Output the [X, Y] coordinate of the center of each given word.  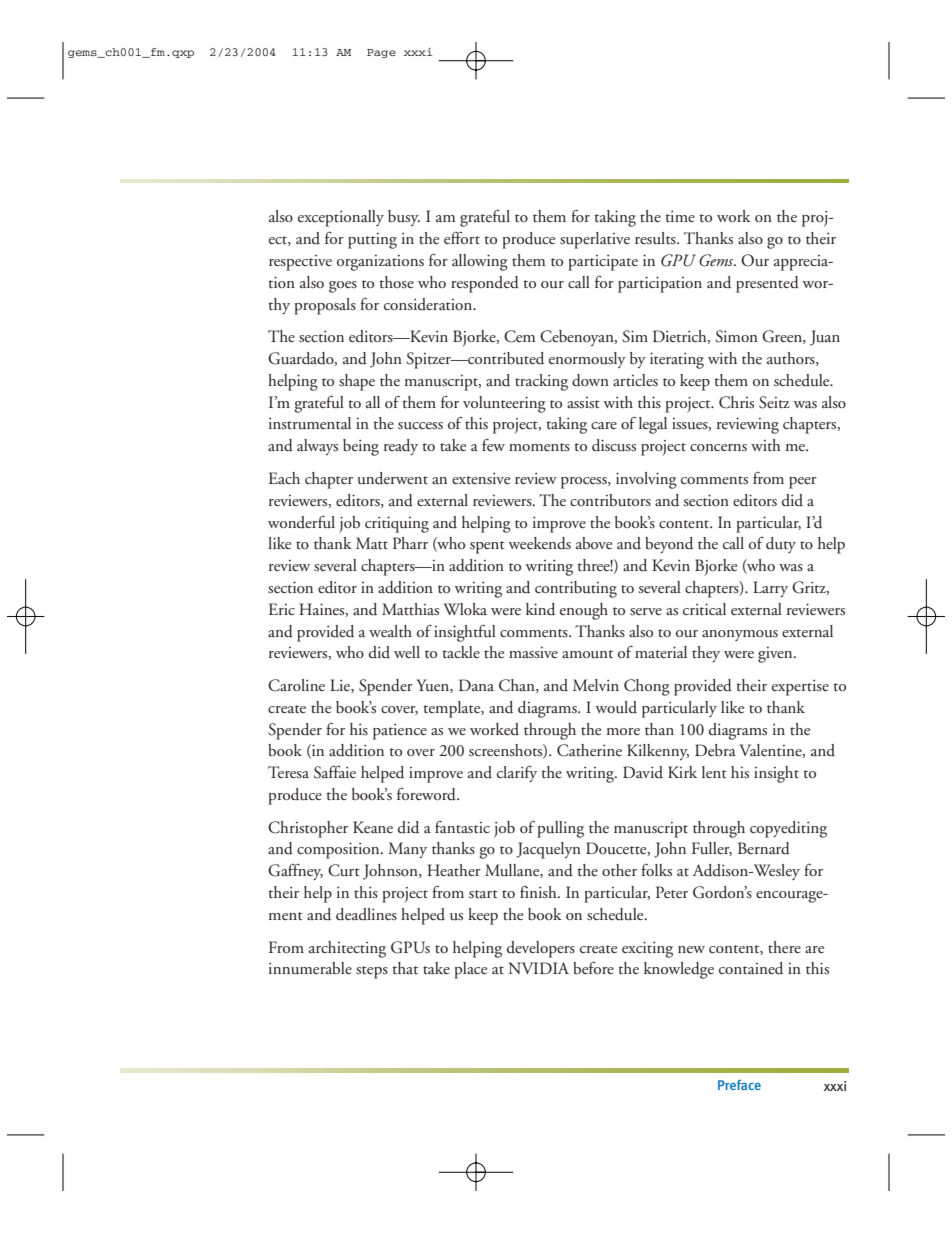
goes [343, 287]
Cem [519, 336]
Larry [770, 589]
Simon [736, 336]
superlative [595, 240]
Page [381, 53]
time [680, 216]
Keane [373, 827]
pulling [560, 829]
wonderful [301, 522]
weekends [539, 543]
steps [372, 972]
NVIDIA [538, 968]
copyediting [788, 829]
